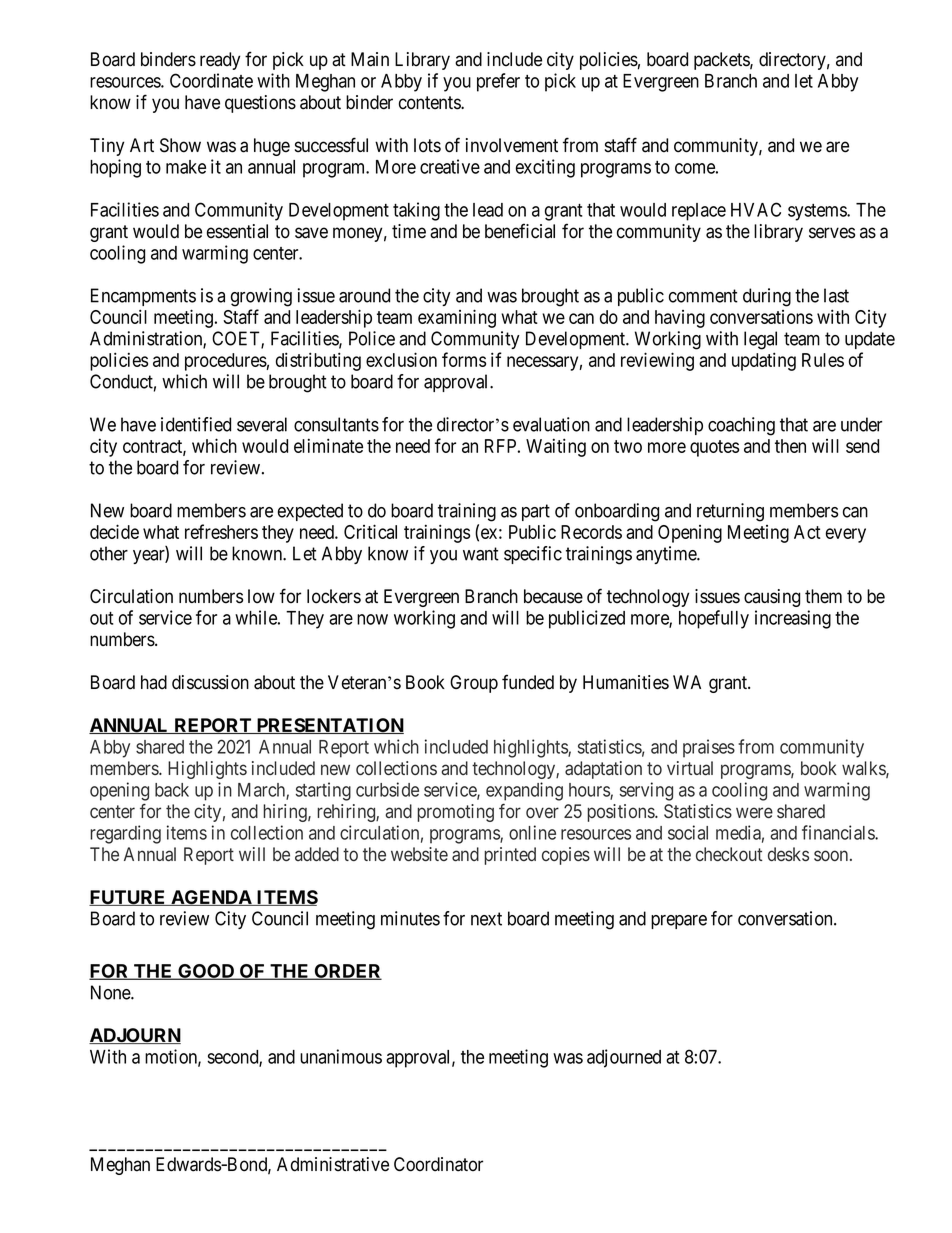 The height and width of the screenshot is (1233, 952). What do you see at coordinates (756, 209) in the screenshot?
I see `HVAC` at bounding box center [756, 209].
